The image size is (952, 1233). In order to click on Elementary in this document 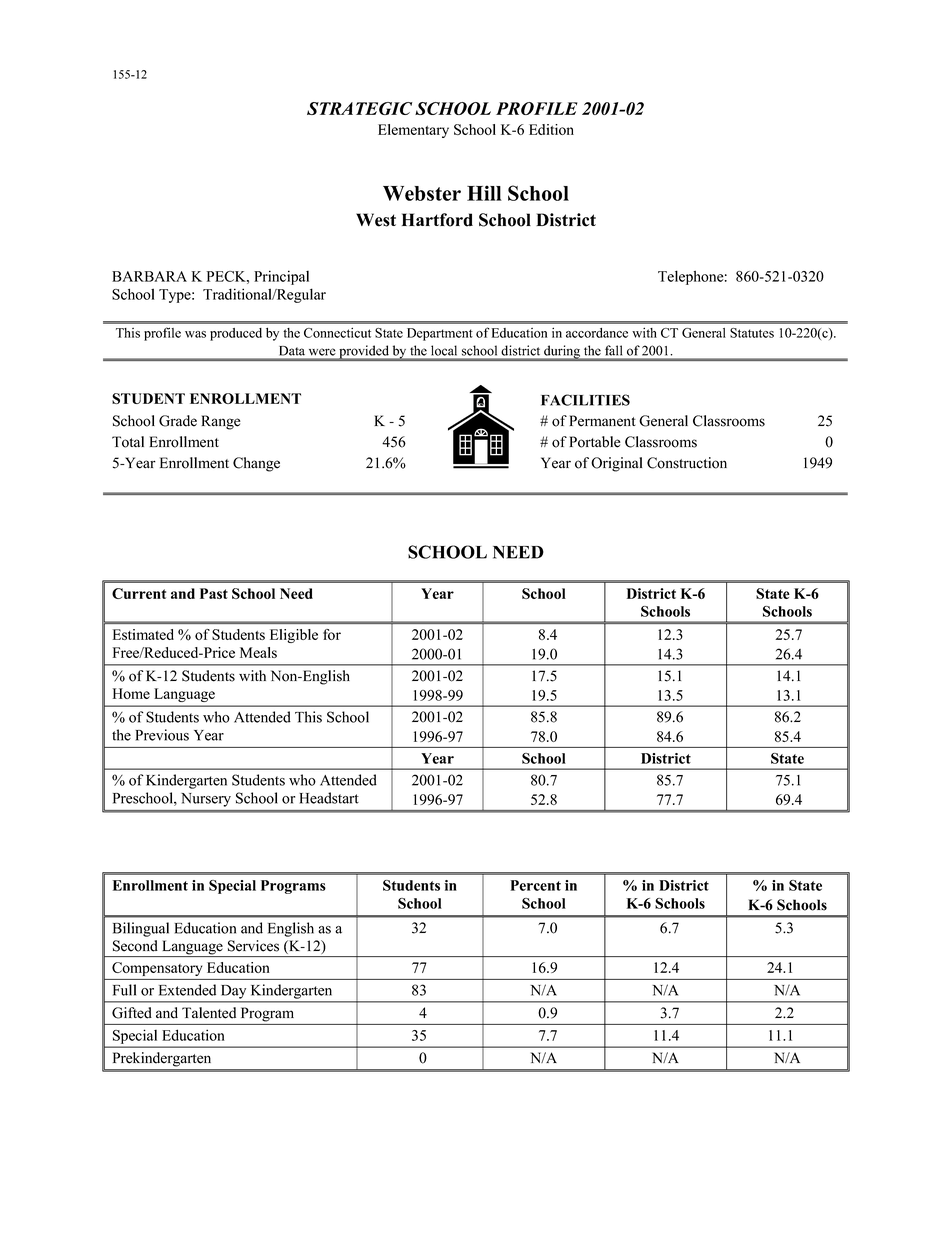, I will do `click(413, 131)`.
